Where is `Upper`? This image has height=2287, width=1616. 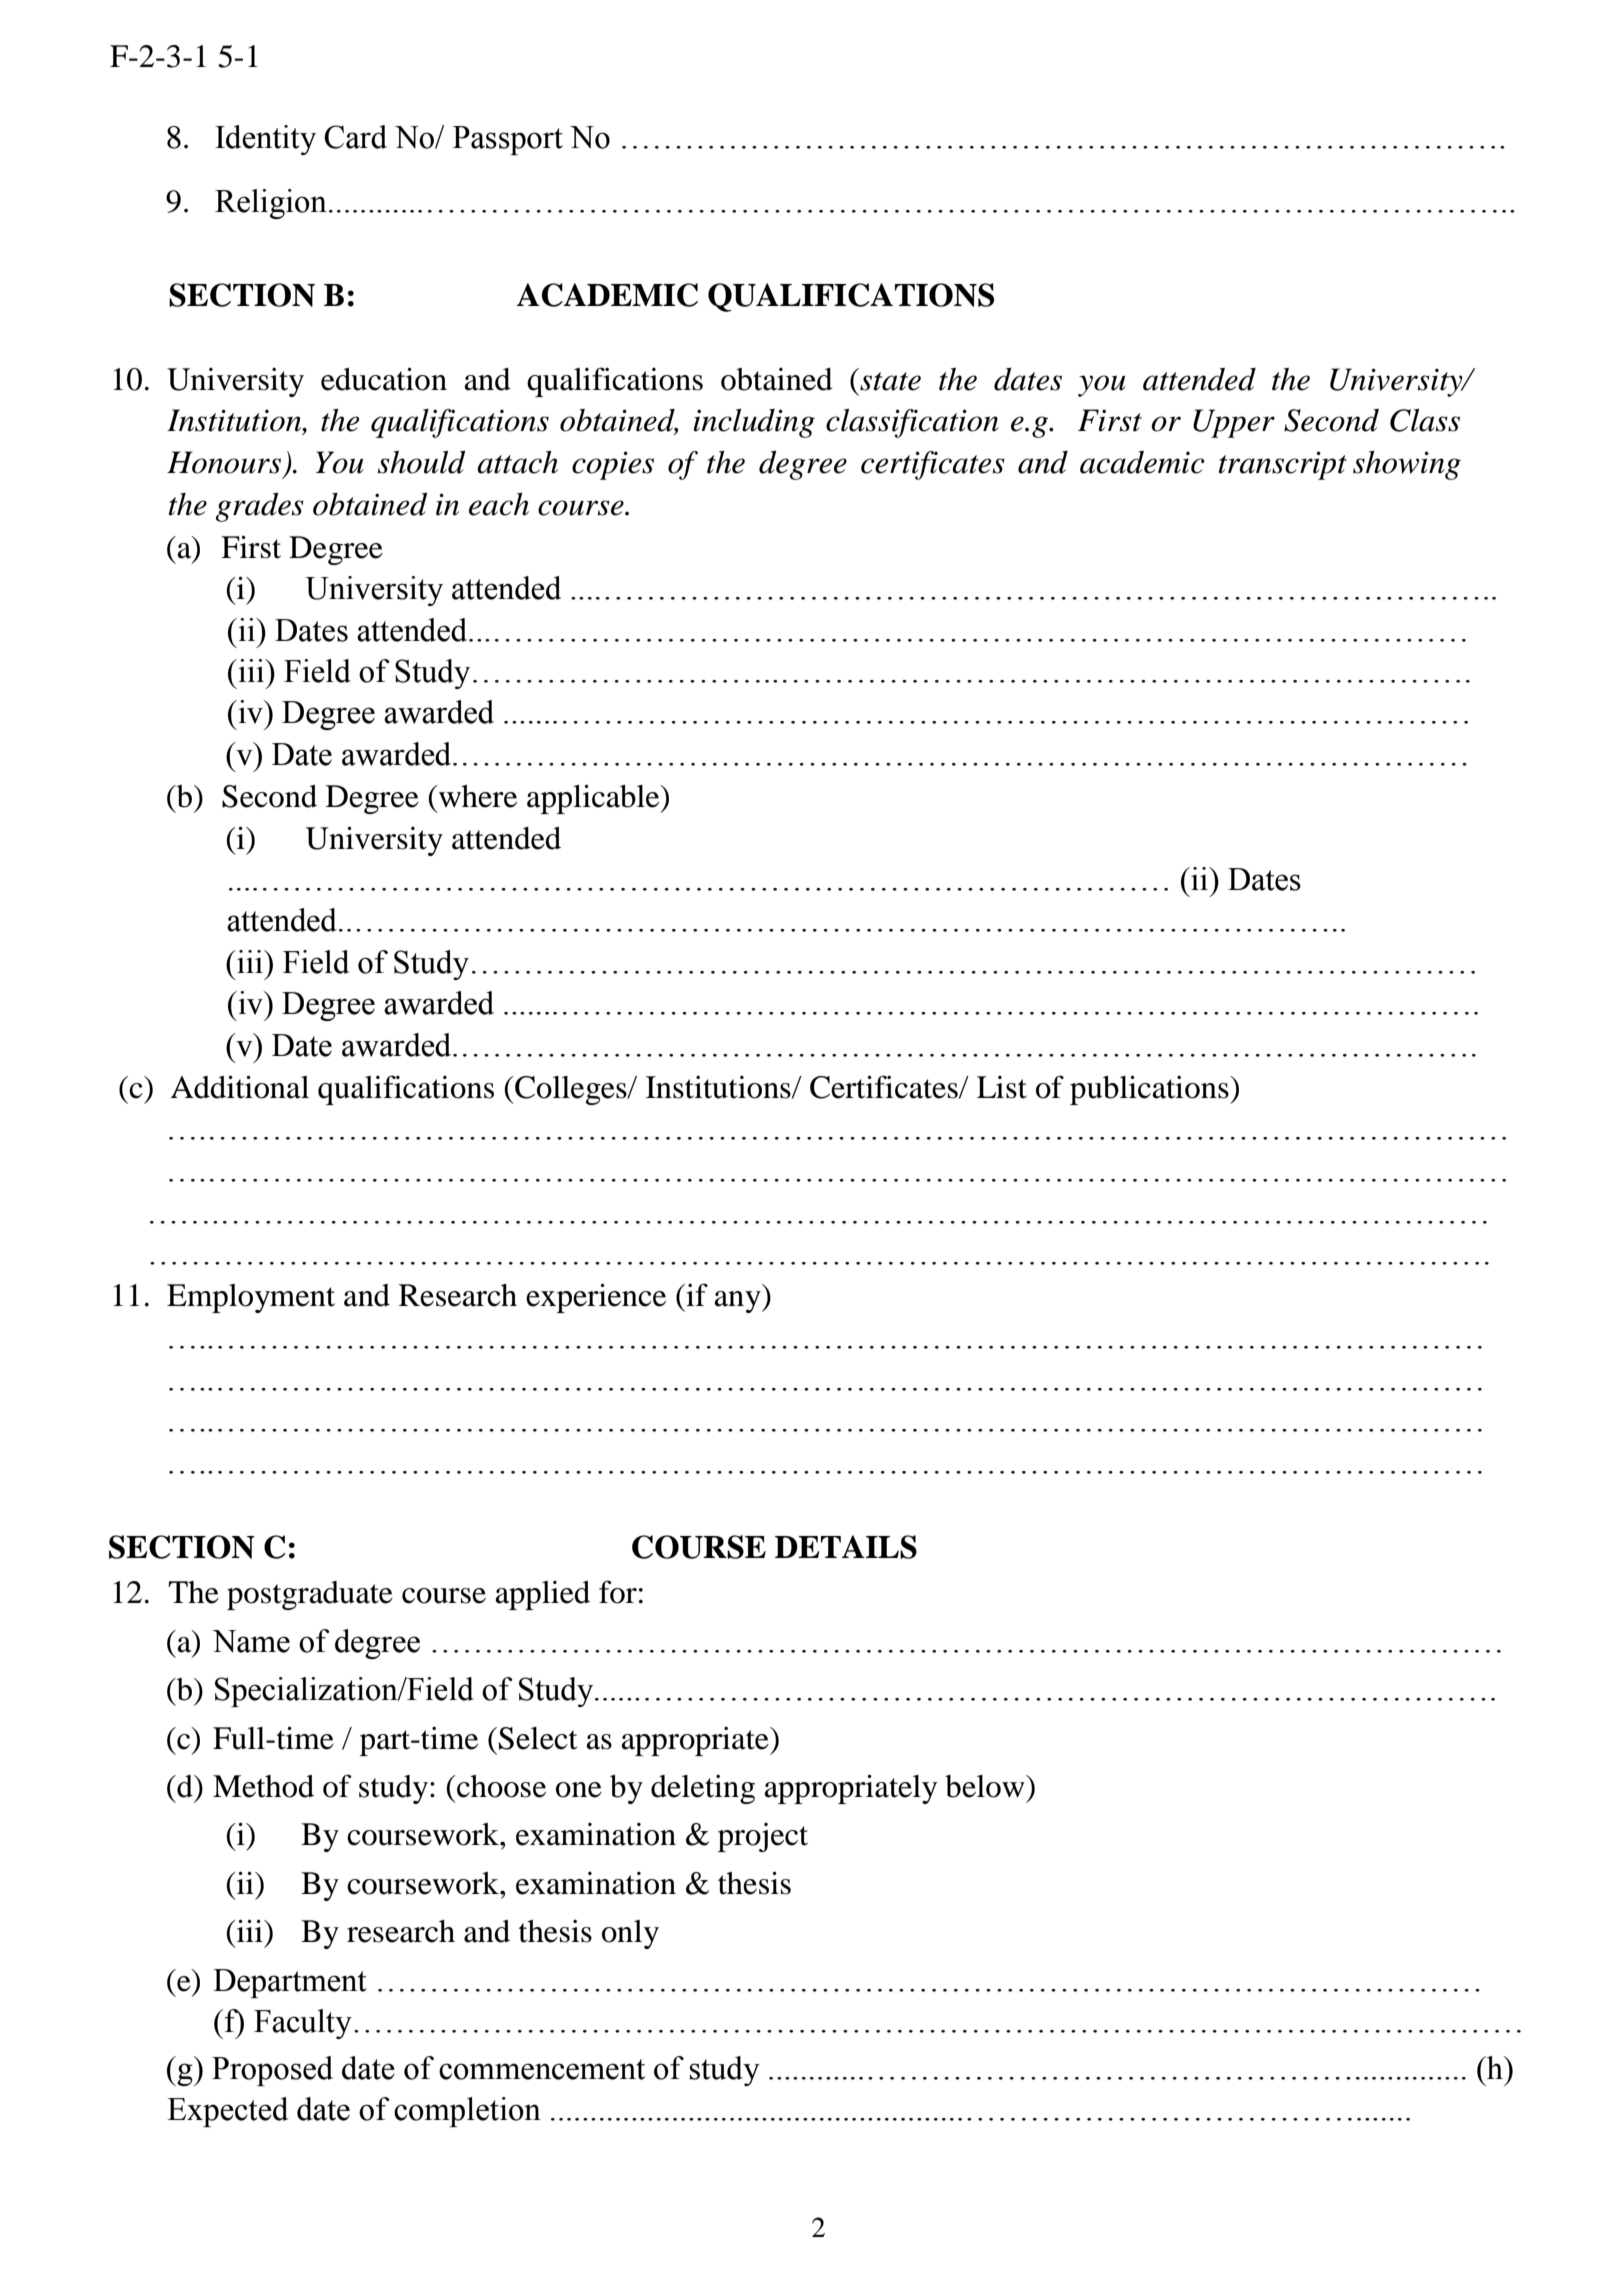 Upper is located at coordinates (1234, 423).
